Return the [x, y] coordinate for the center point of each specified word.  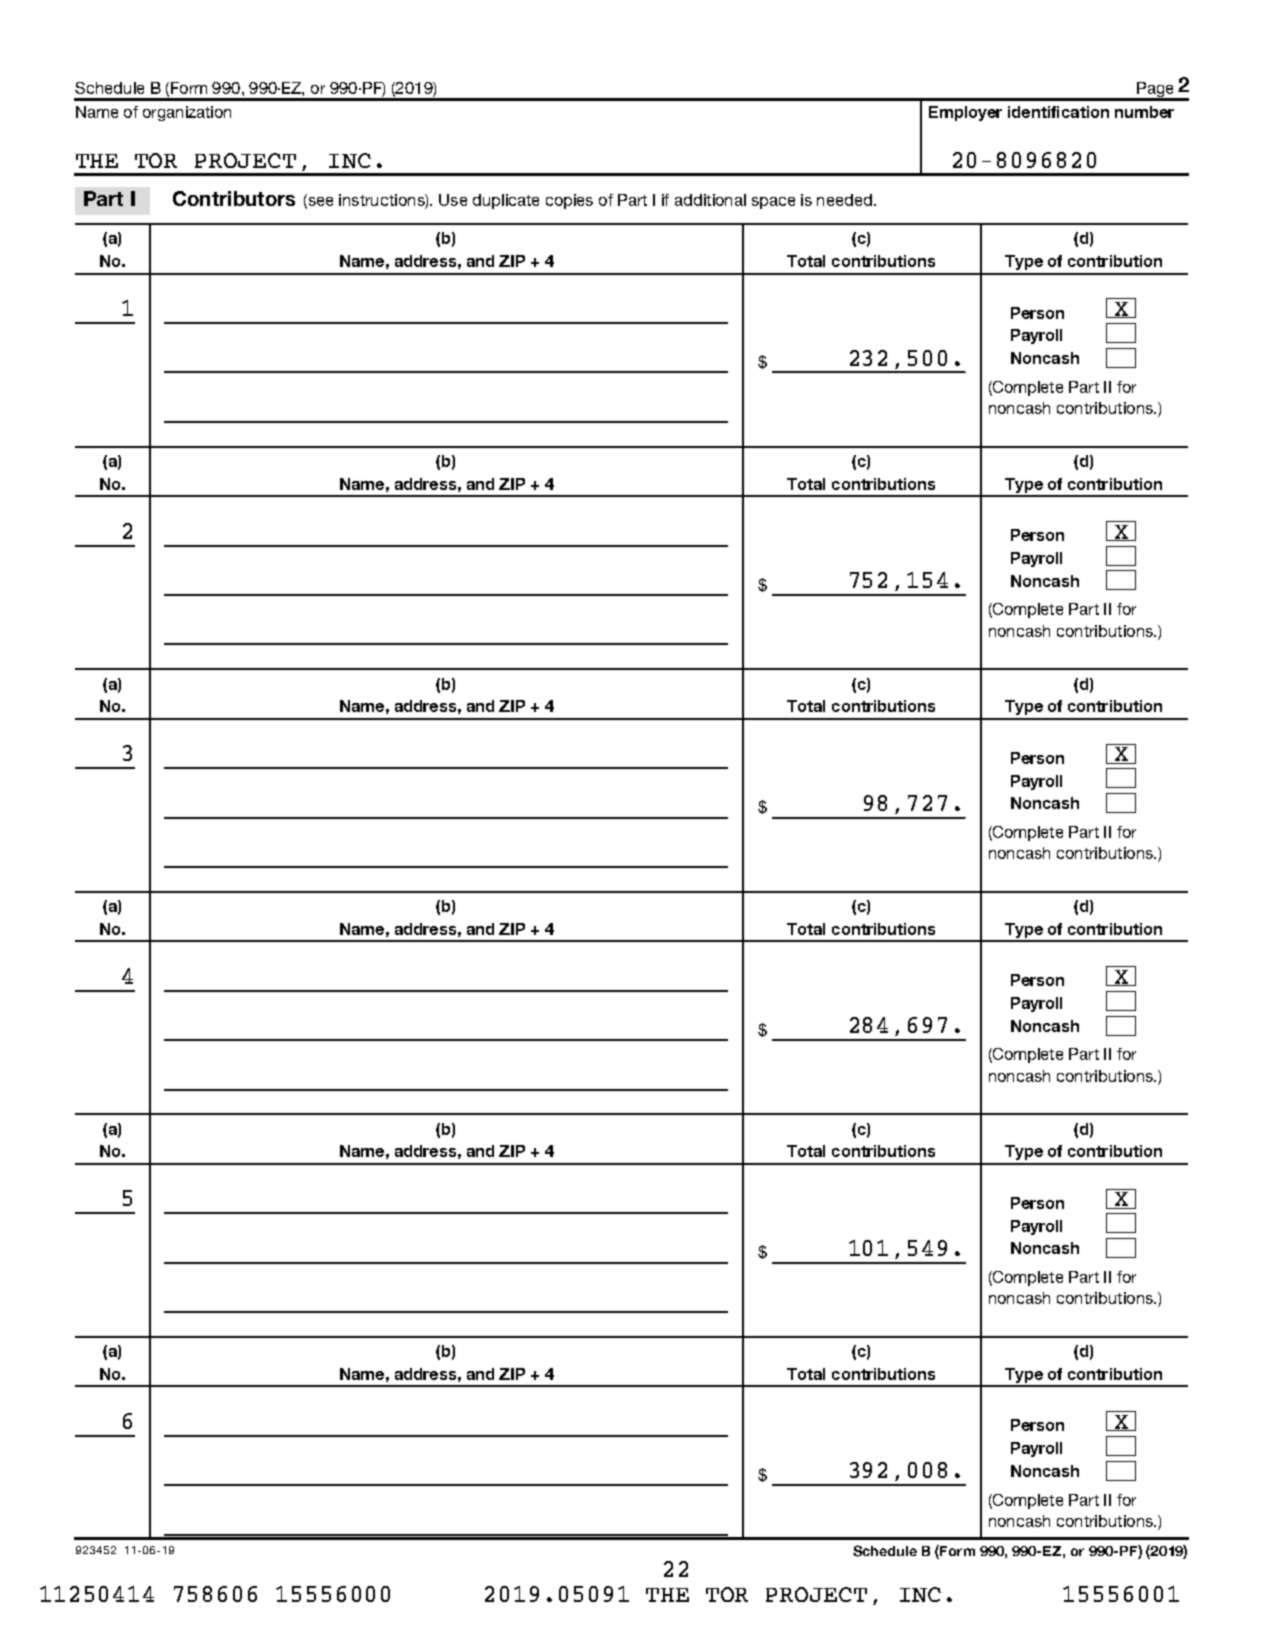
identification [1058, 112]
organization [187, 113]
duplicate [506, 201]
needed [844, 200]
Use [453, 200]
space [773, 203]
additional [710, 200]
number [1144, 112]
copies [569, 201]
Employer [965, 113]
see [319, 203]
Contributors [234, 198]
